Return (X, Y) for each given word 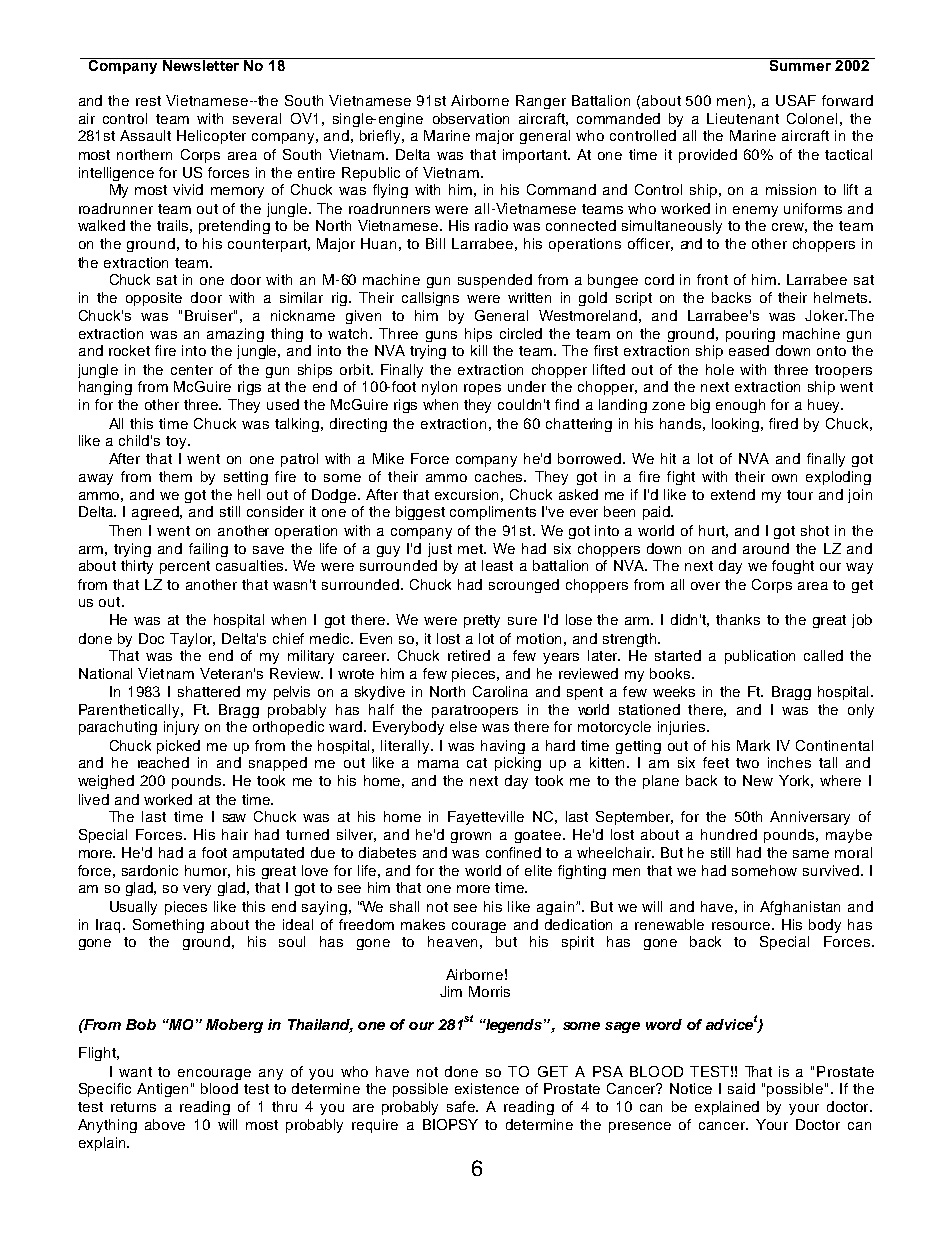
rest (148, 101)
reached (163, 762)
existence (487, 1088)
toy (177, 442)
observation (471, 118)
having (503, 747)
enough (740, 406)
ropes (482, 389)
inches (789, 762)
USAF (796, 100)
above (165, 1124)
